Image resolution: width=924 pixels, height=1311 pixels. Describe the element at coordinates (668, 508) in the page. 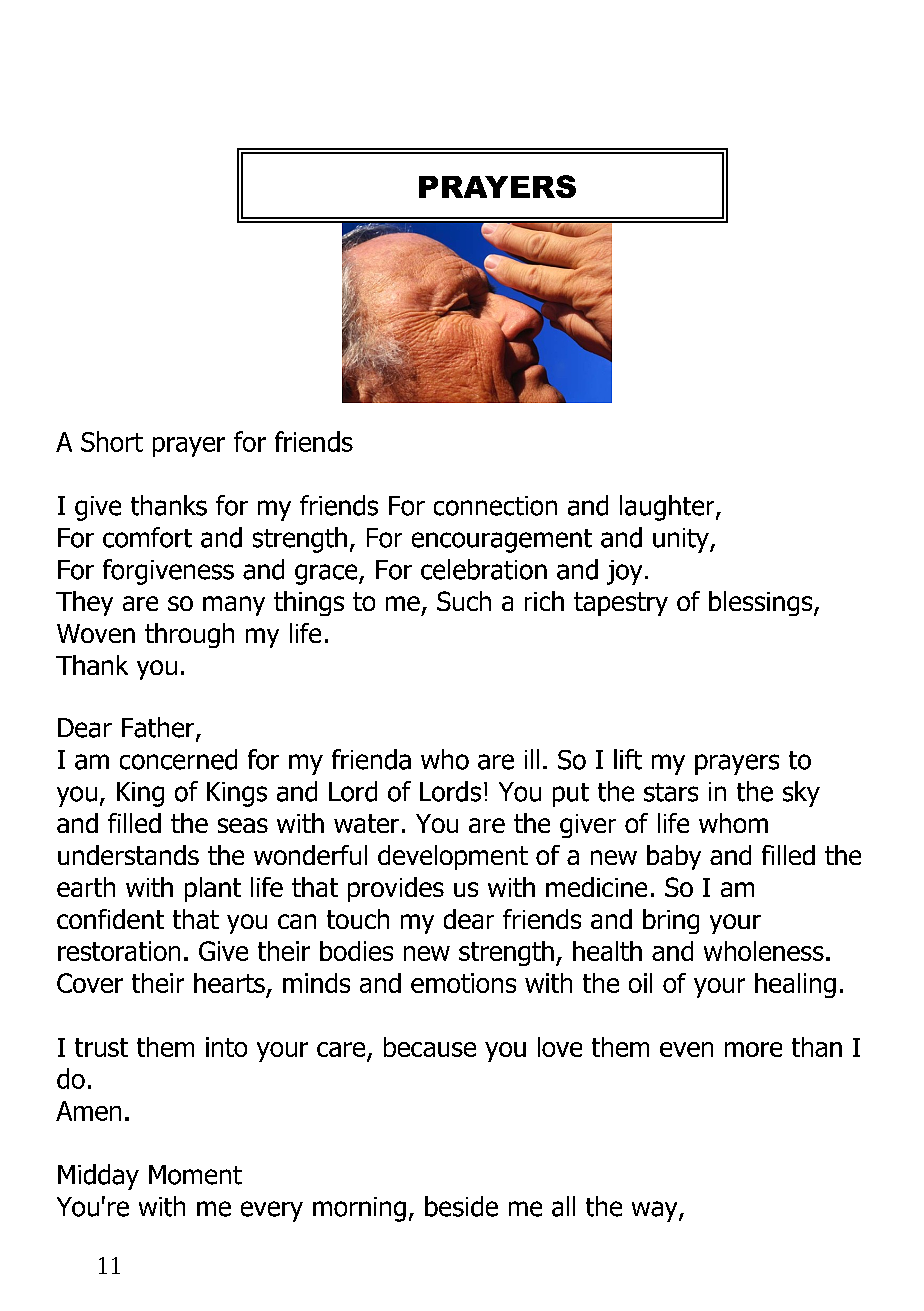

I see `laughter` at that location.
